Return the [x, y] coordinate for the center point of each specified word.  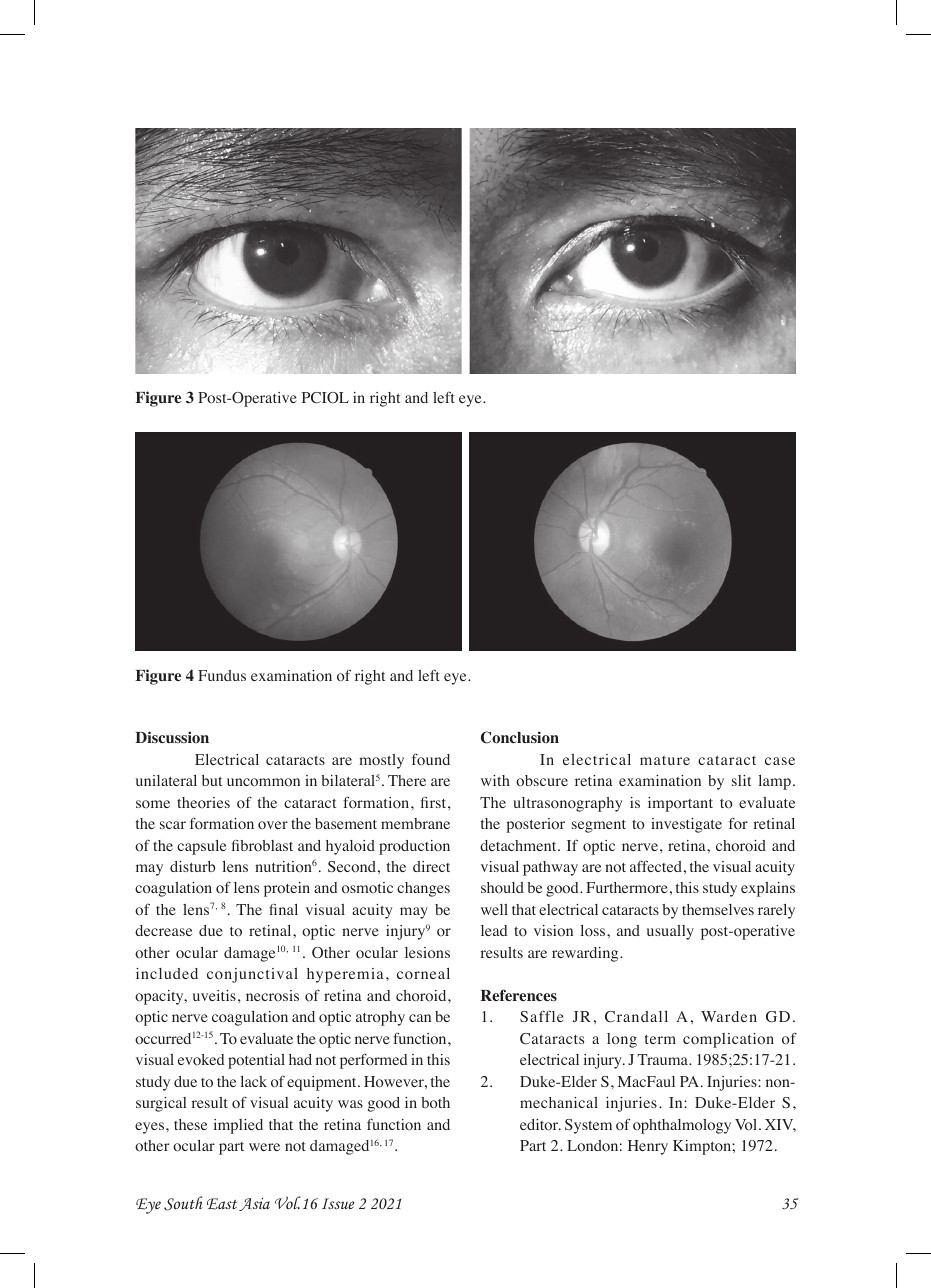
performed [373, 1061]
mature [665, 760]
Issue [338, 1203]
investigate [686, 825]
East [222, 1204]
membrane [415, 823]
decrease [163, 930]
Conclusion [520, 737]
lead [494, 930]
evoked [201, 1059]
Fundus [222, 675]
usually [670, 932]
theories [203, 802]
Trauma [663, 1059]
